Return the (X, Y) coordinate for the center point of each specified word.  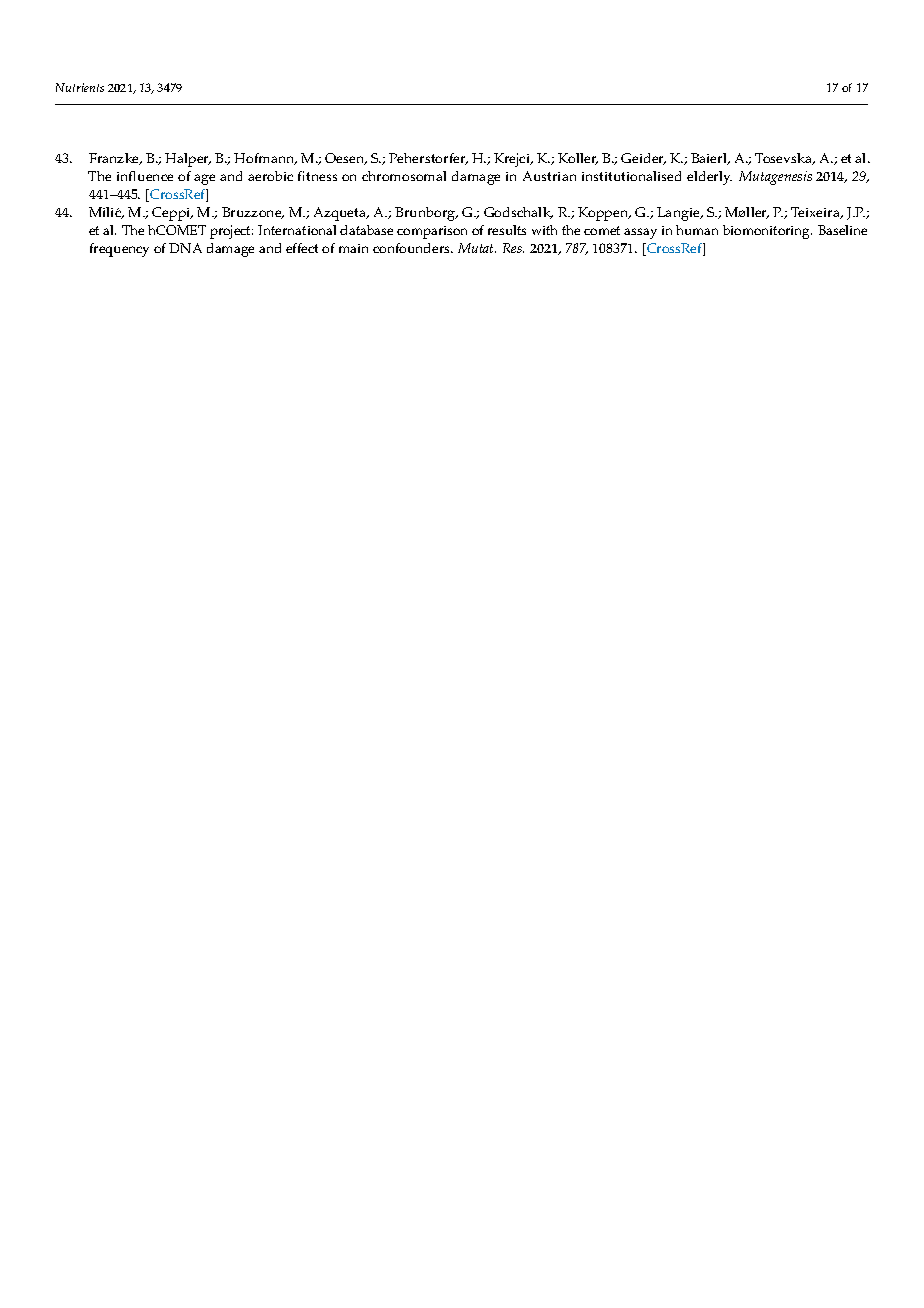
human (697, 230)
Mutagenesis (775, 178)
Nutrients (80, 87)
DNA (185, 248)
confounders (412, 248)
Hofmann (265, 159)
